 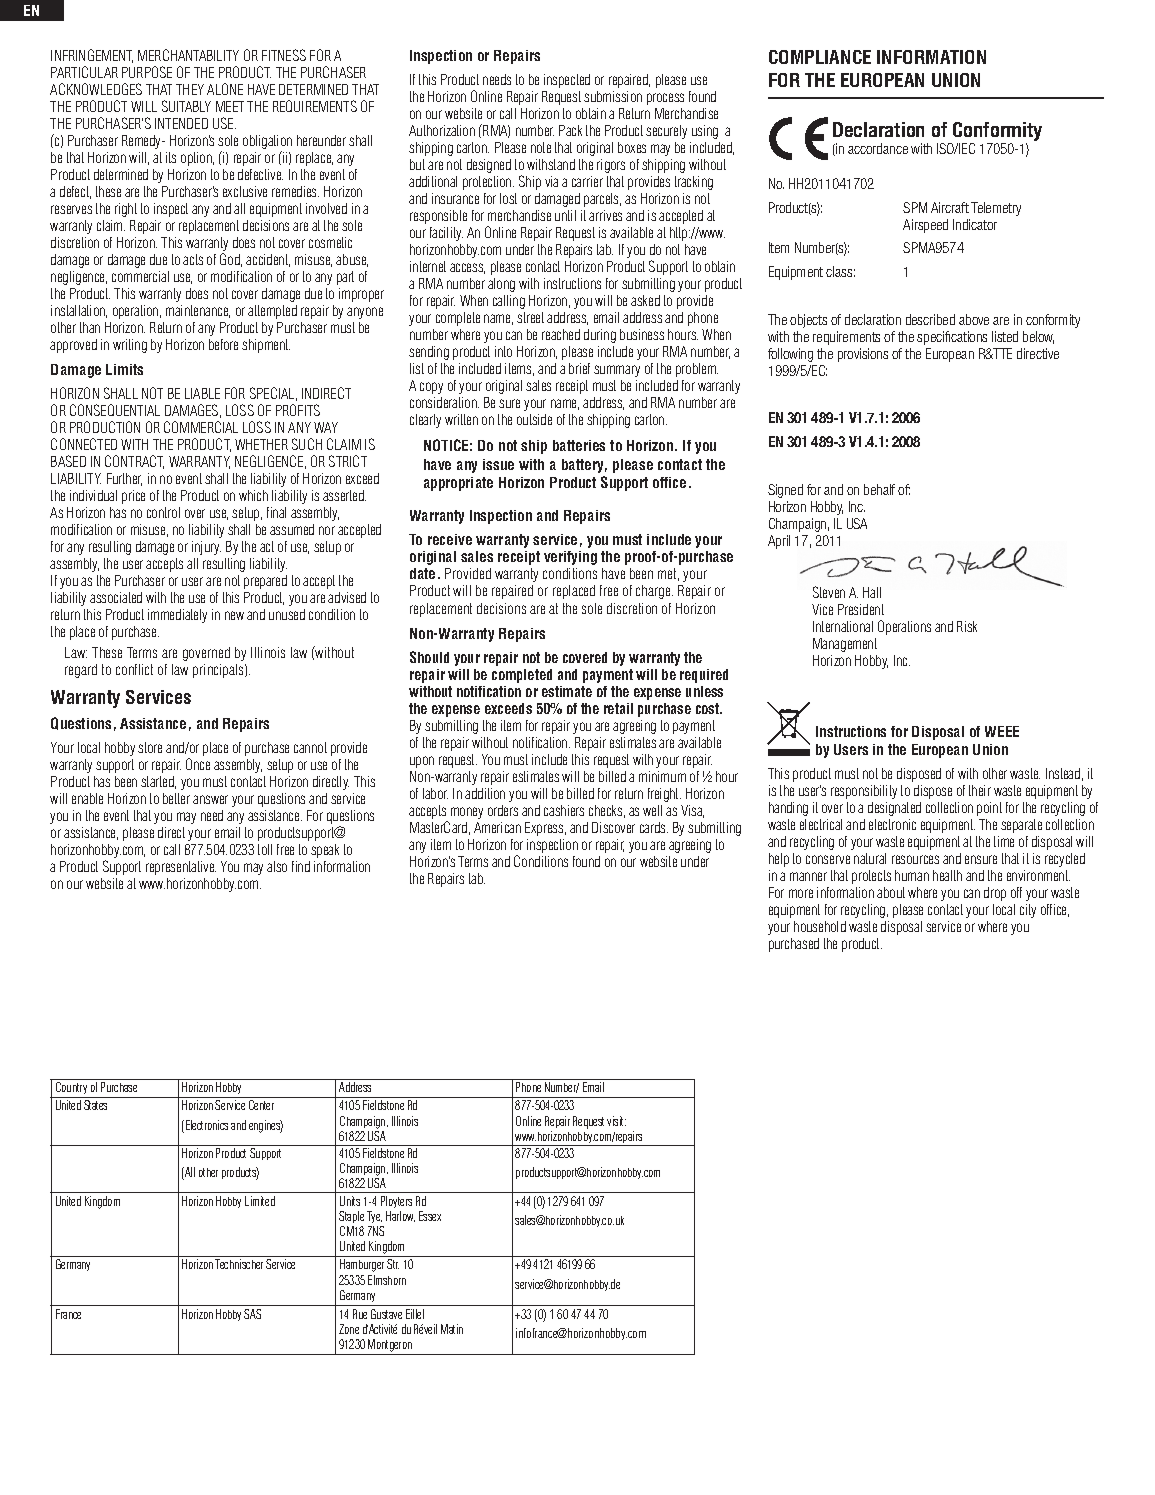 What do you see at coordinates (190, 89) in the image?
I see `THEY` at bounding box center [190, 89].
